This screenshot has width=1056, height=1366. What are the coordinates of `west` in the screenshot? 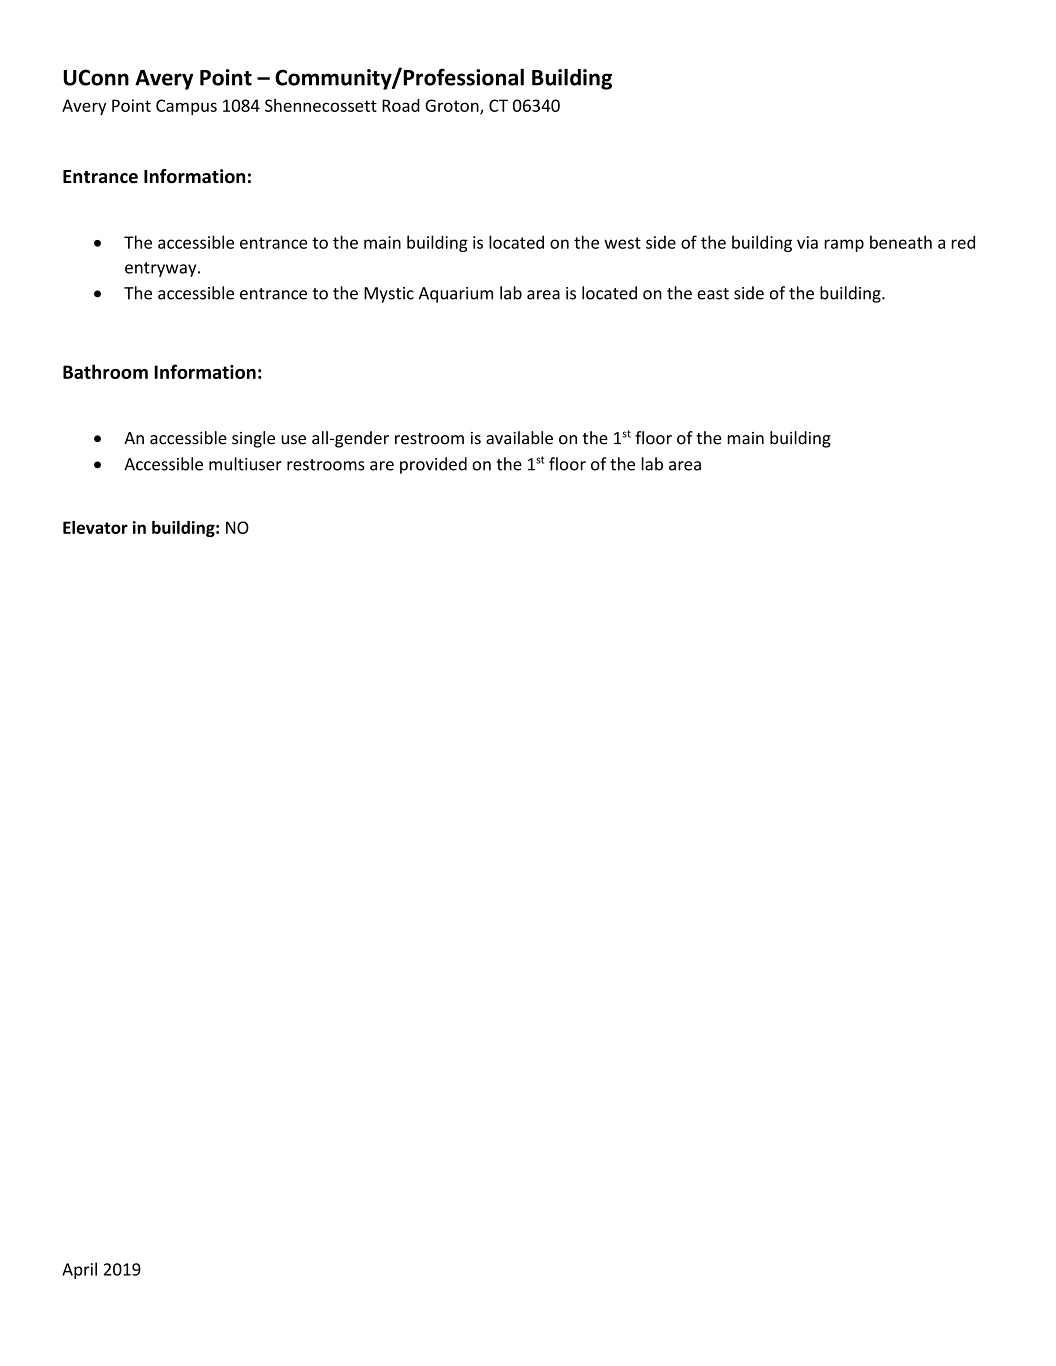 It's located at (622, 243).
